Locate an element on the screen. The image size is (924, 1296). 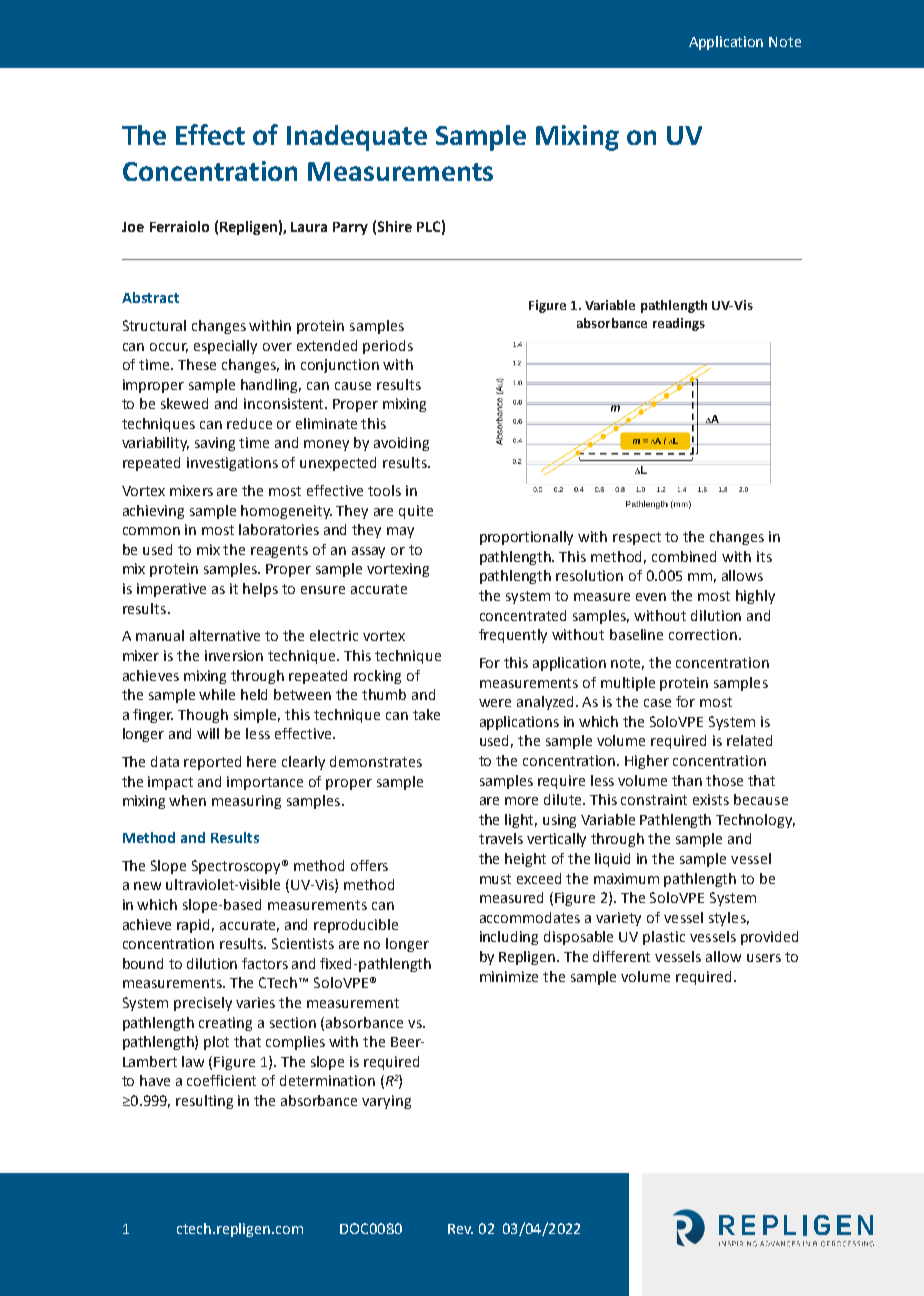
Joe is located at coordinates (133, 227).
